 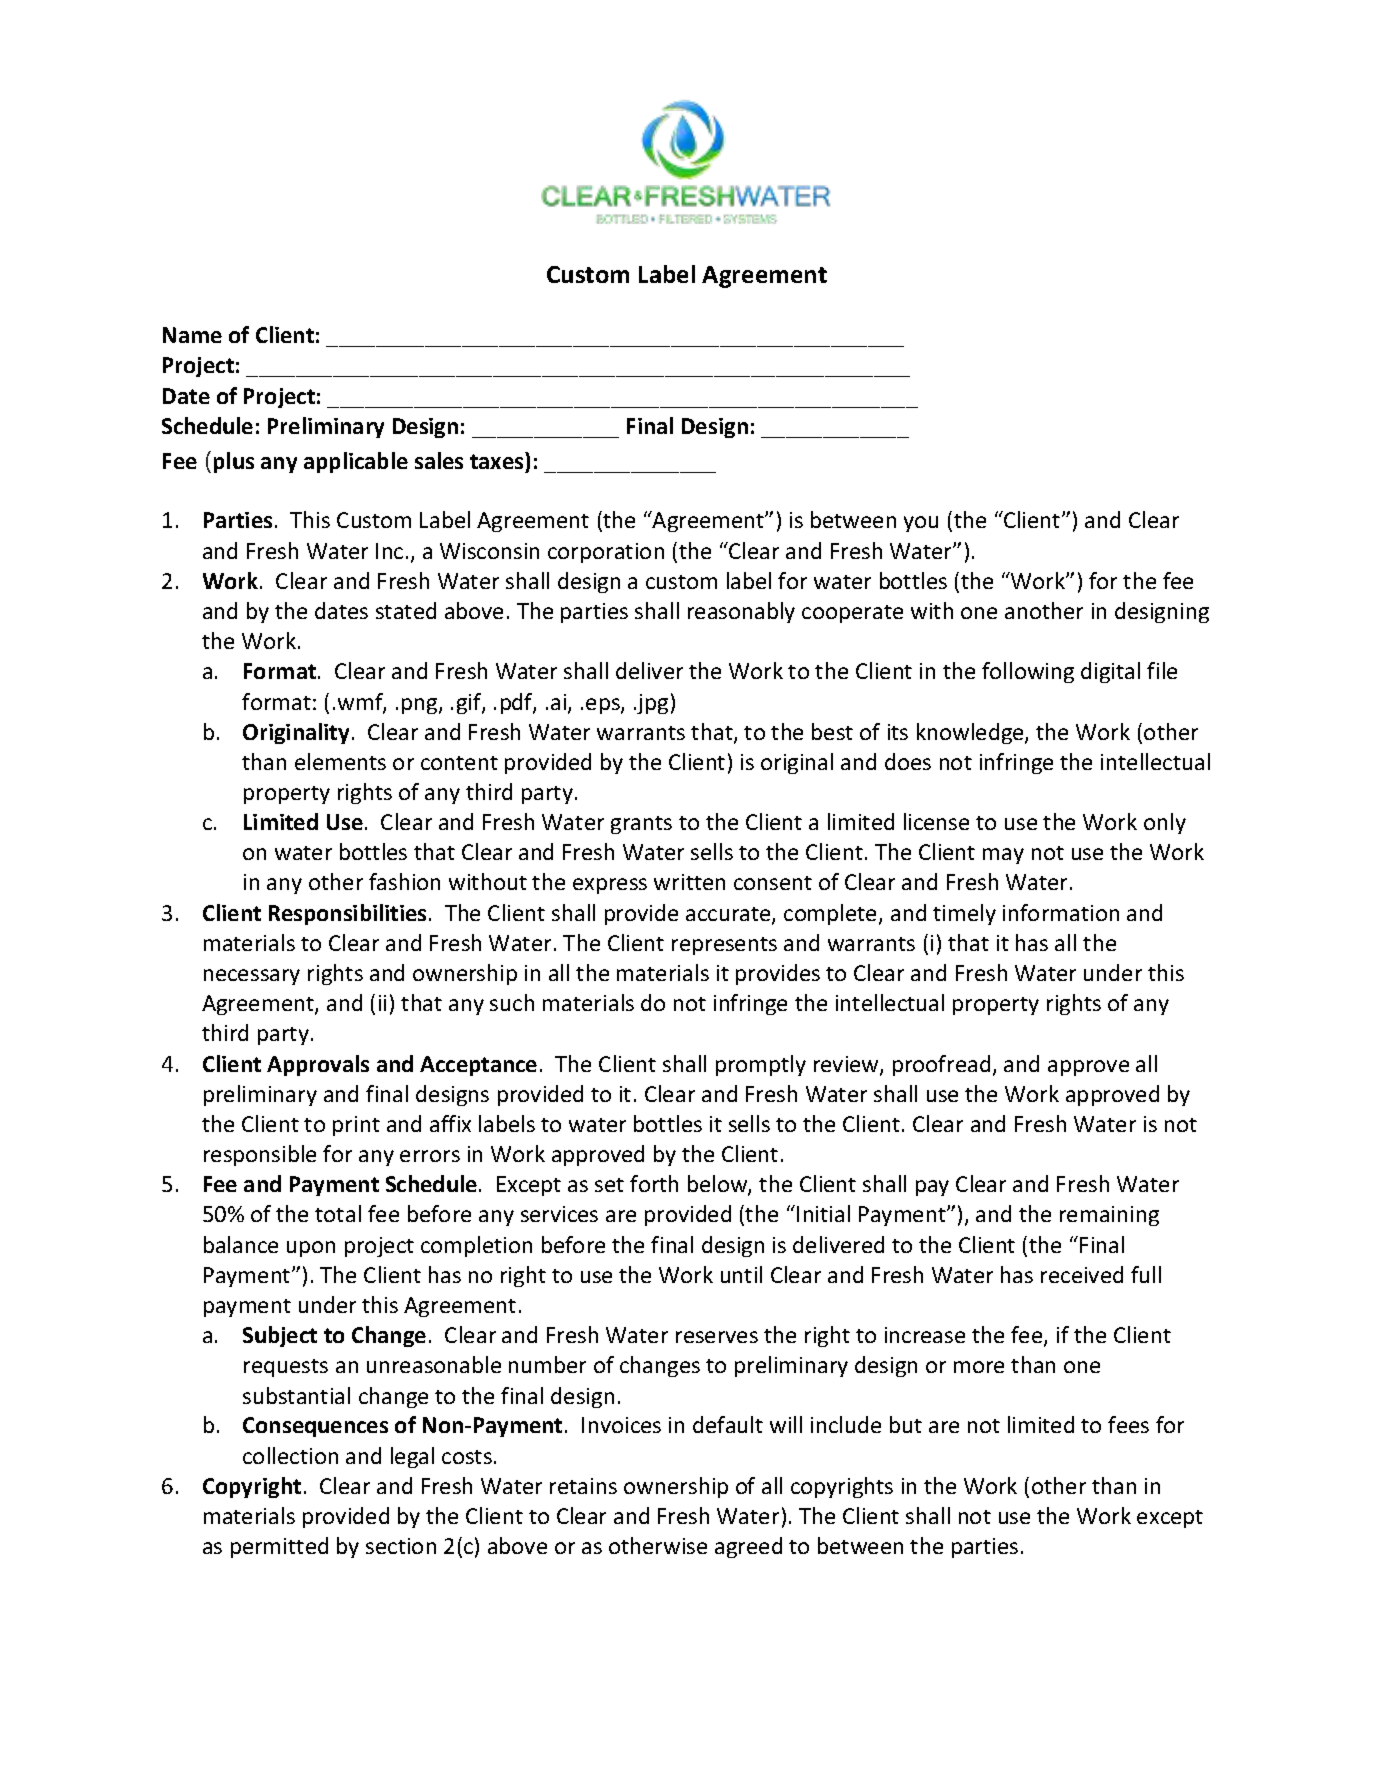 What do you see at coordinates (941, 1065) in the screenshot?
I see `proofread` at bounding box center [941, 1065].
